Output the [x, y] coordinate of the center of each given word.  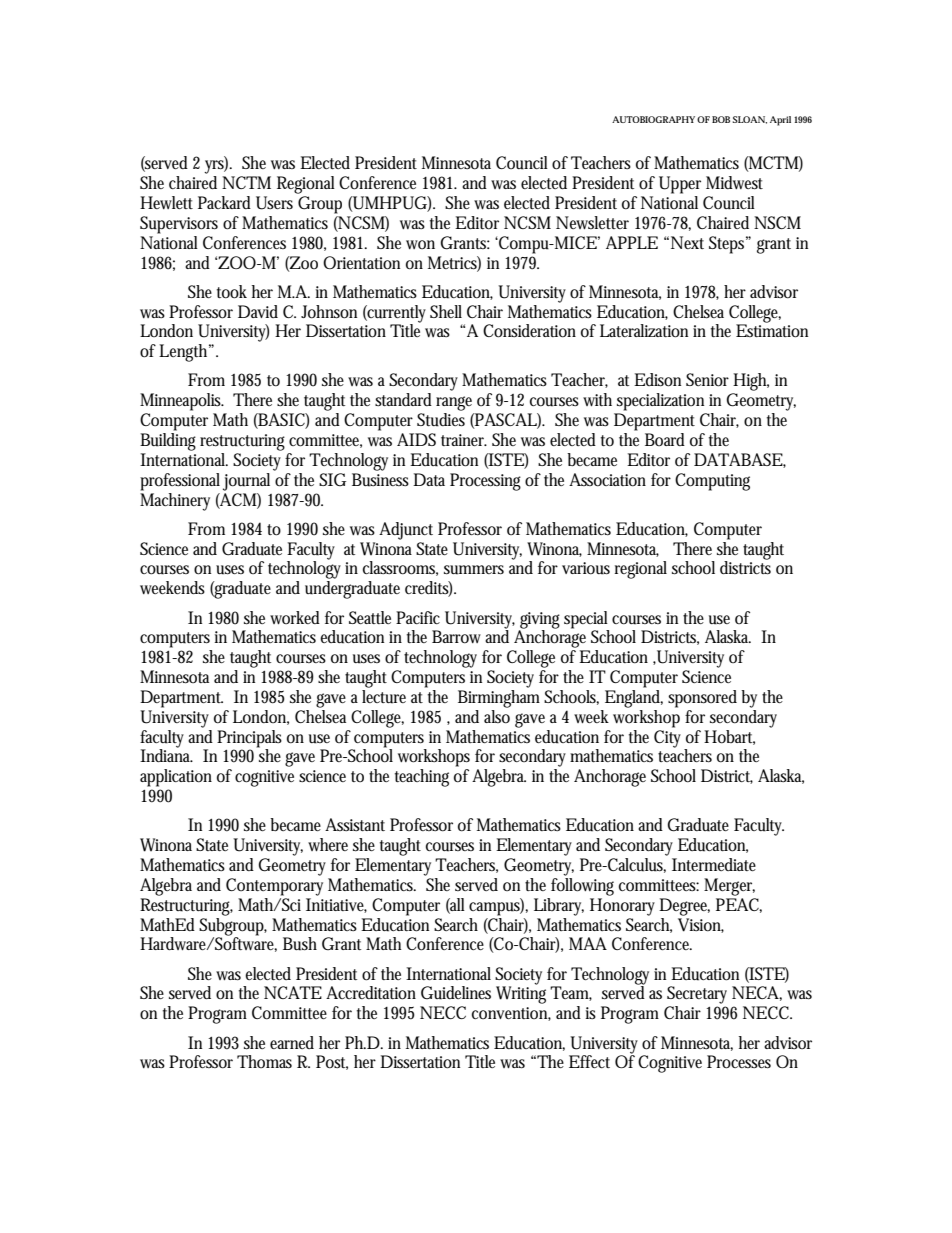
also [497, 715]
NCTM [246, 182]
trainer [464, 440]
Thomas [264, 1062]
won [420, 244]
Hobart [729, 737]
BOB [721, 119]
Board [665, 439]
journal [246, 482]
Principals [249, 739]
